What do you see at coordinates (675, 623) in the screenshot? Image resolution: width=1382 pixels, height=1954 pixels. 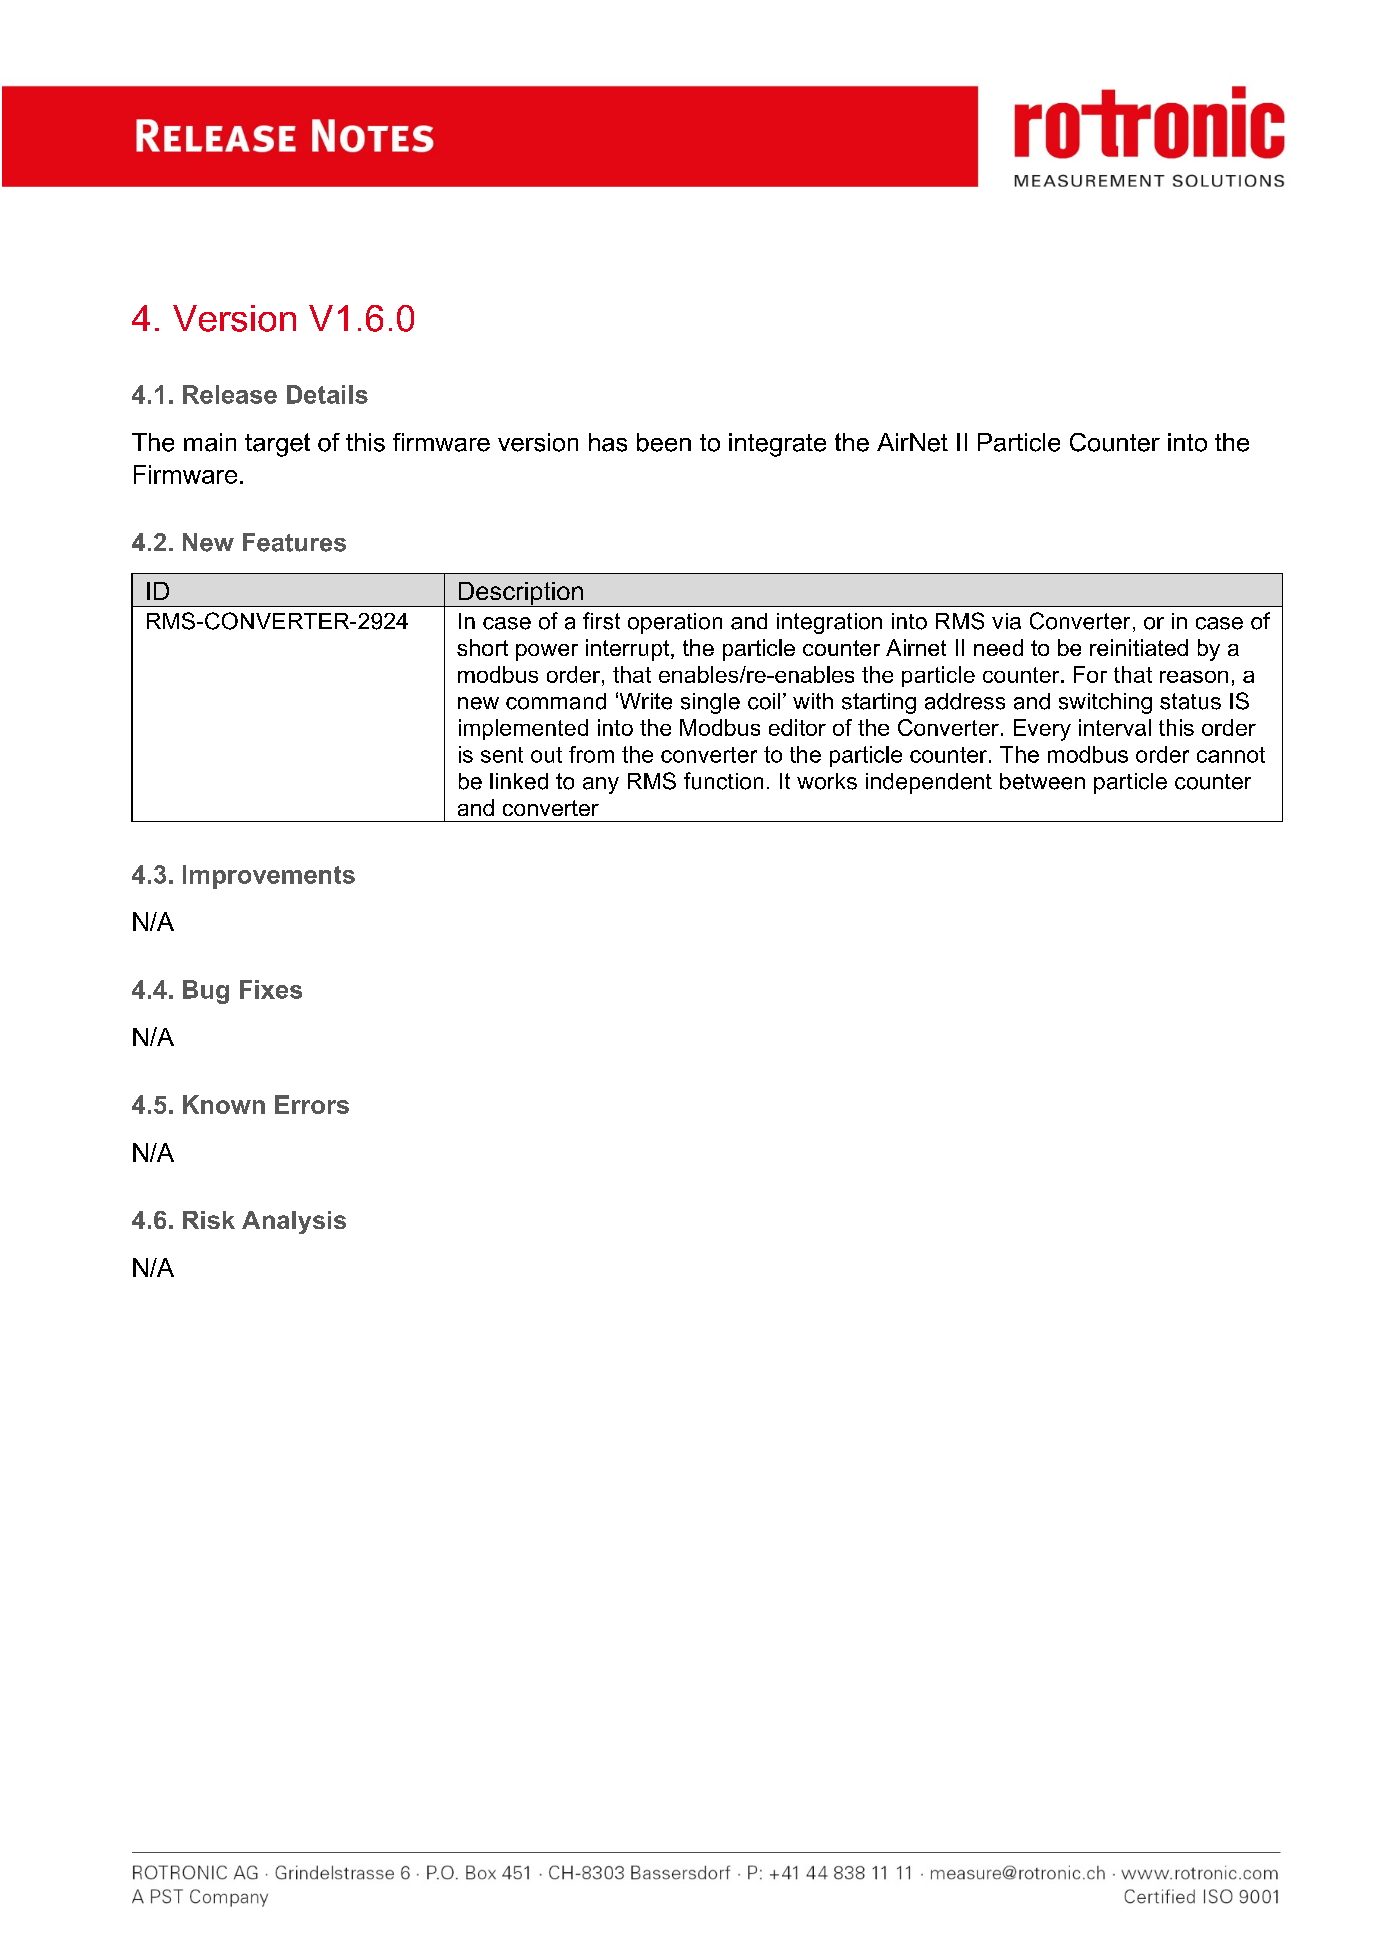 I see `operation` at bounding box center [675, 623].
